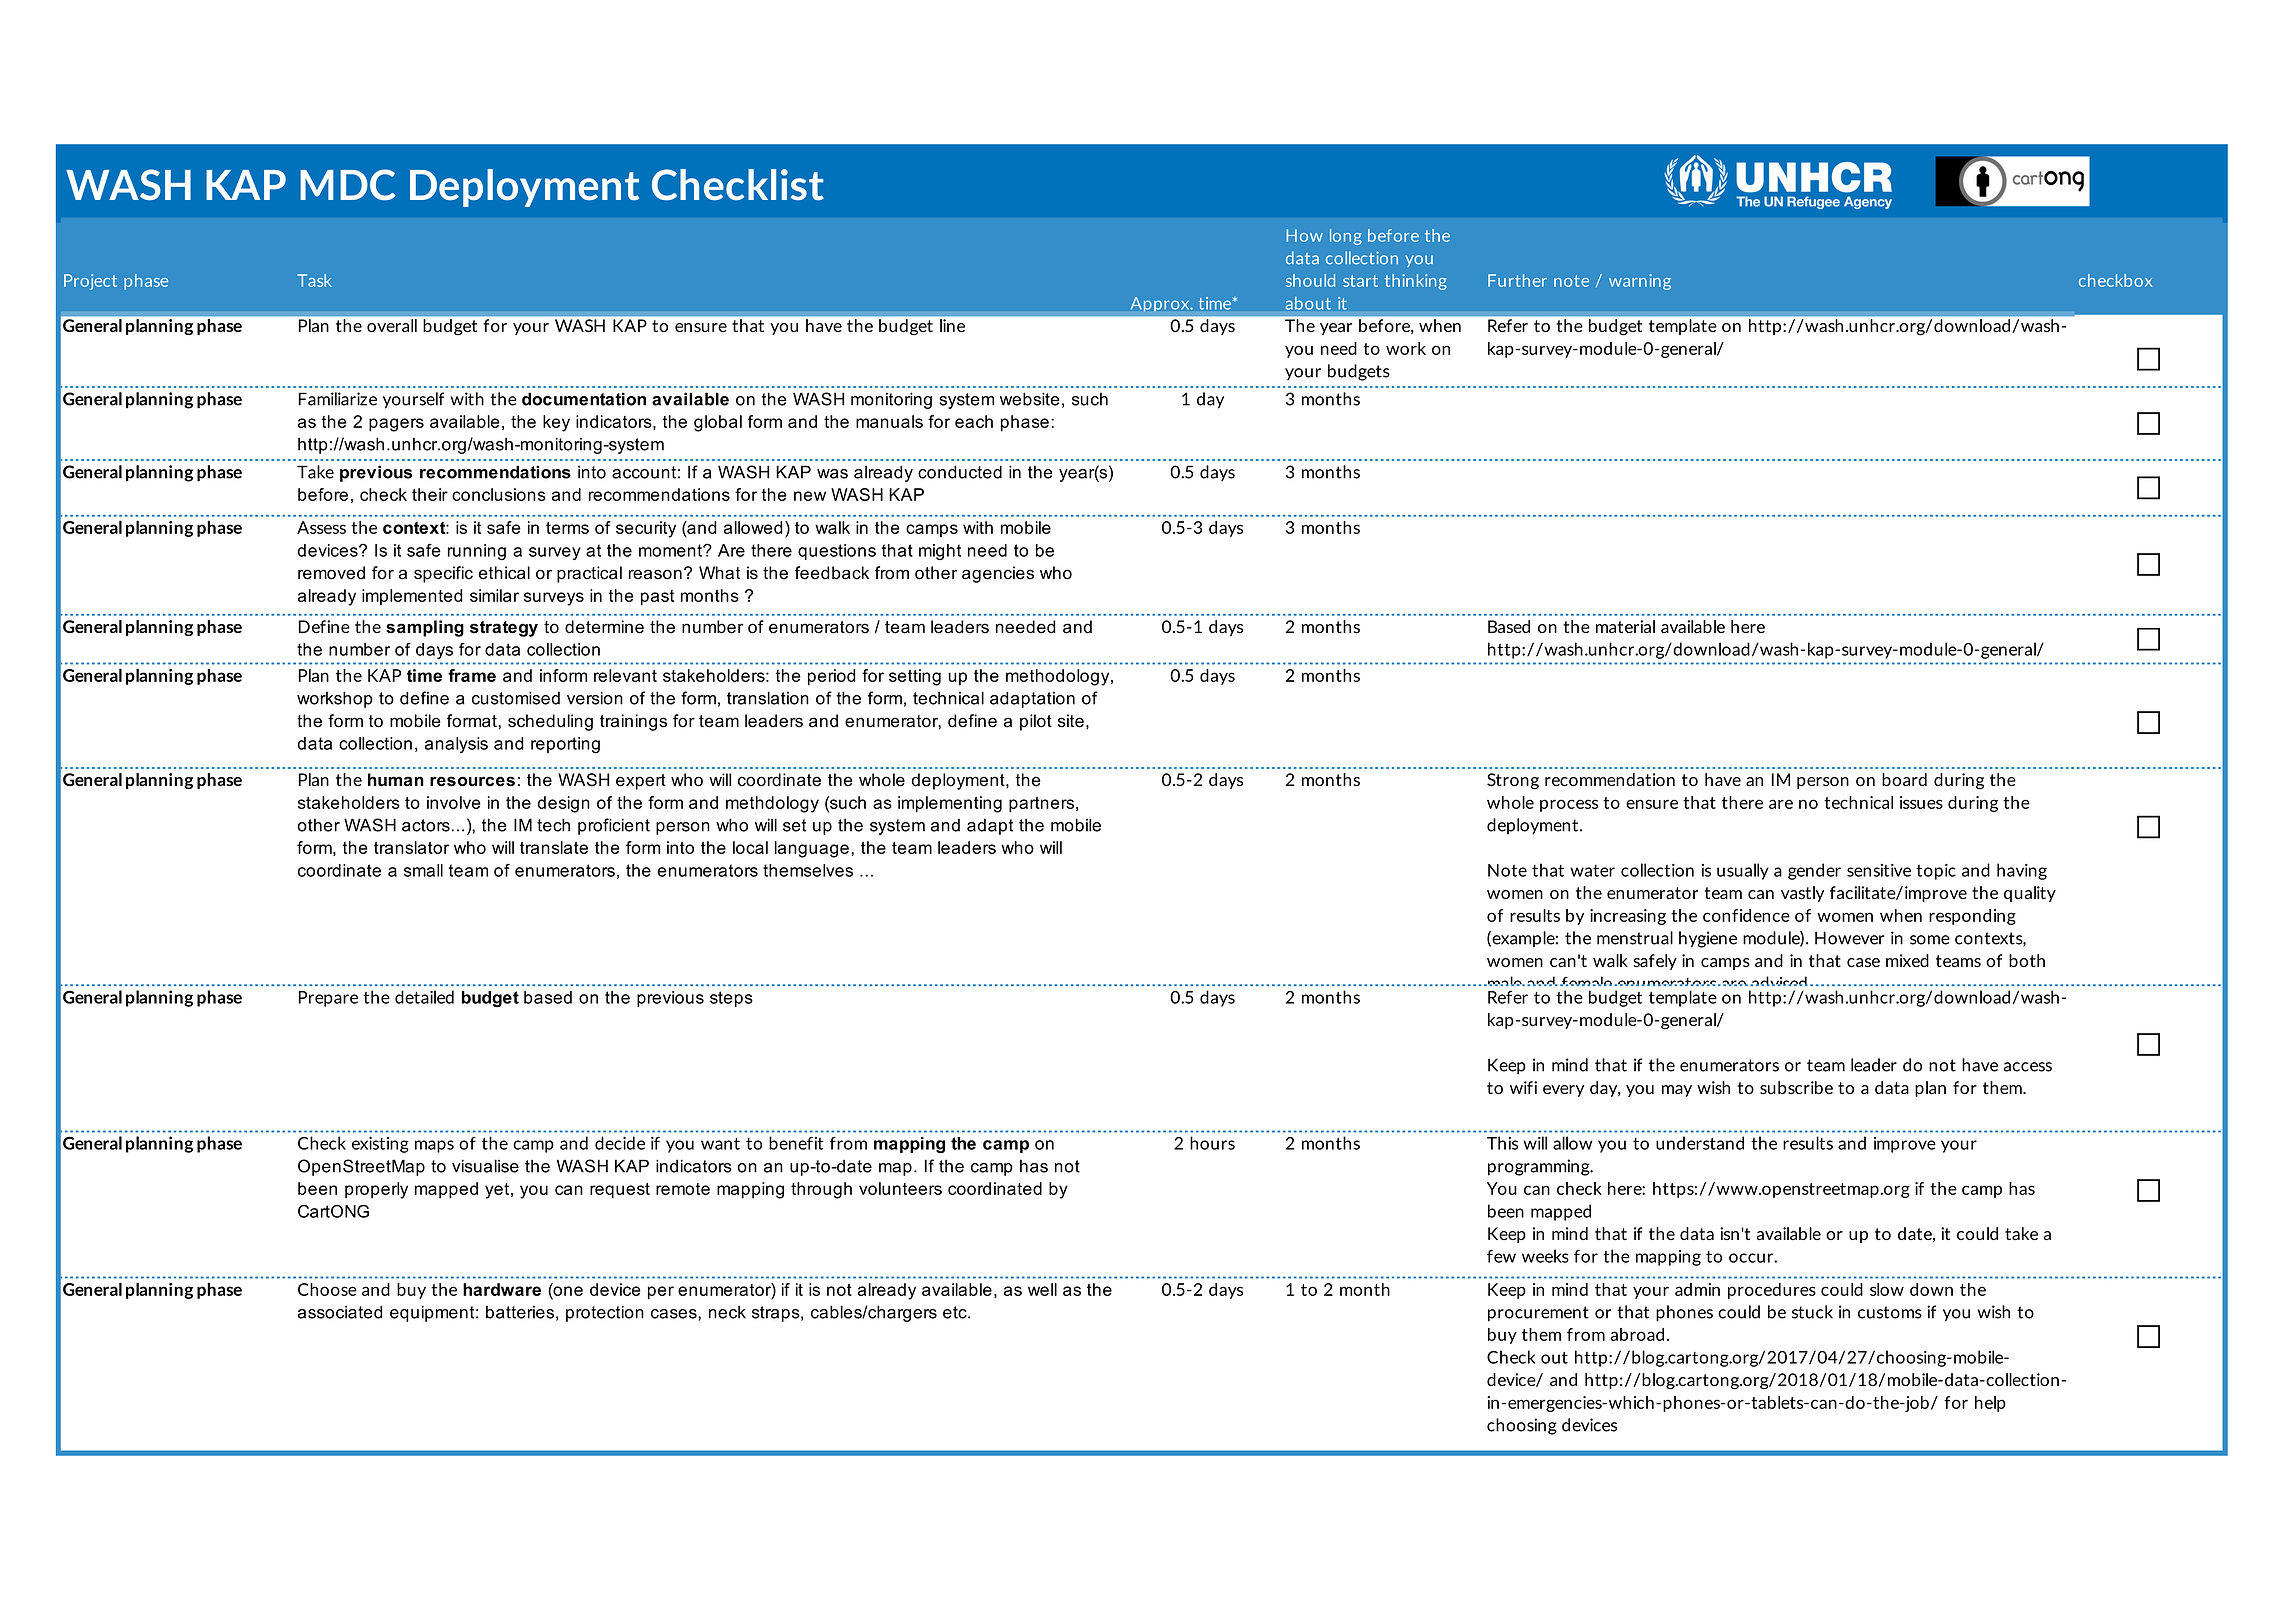 This image has width=2288, height=1617. Describe the element at coordinates (956, 1312) in the image. I see `etc` at that location.
